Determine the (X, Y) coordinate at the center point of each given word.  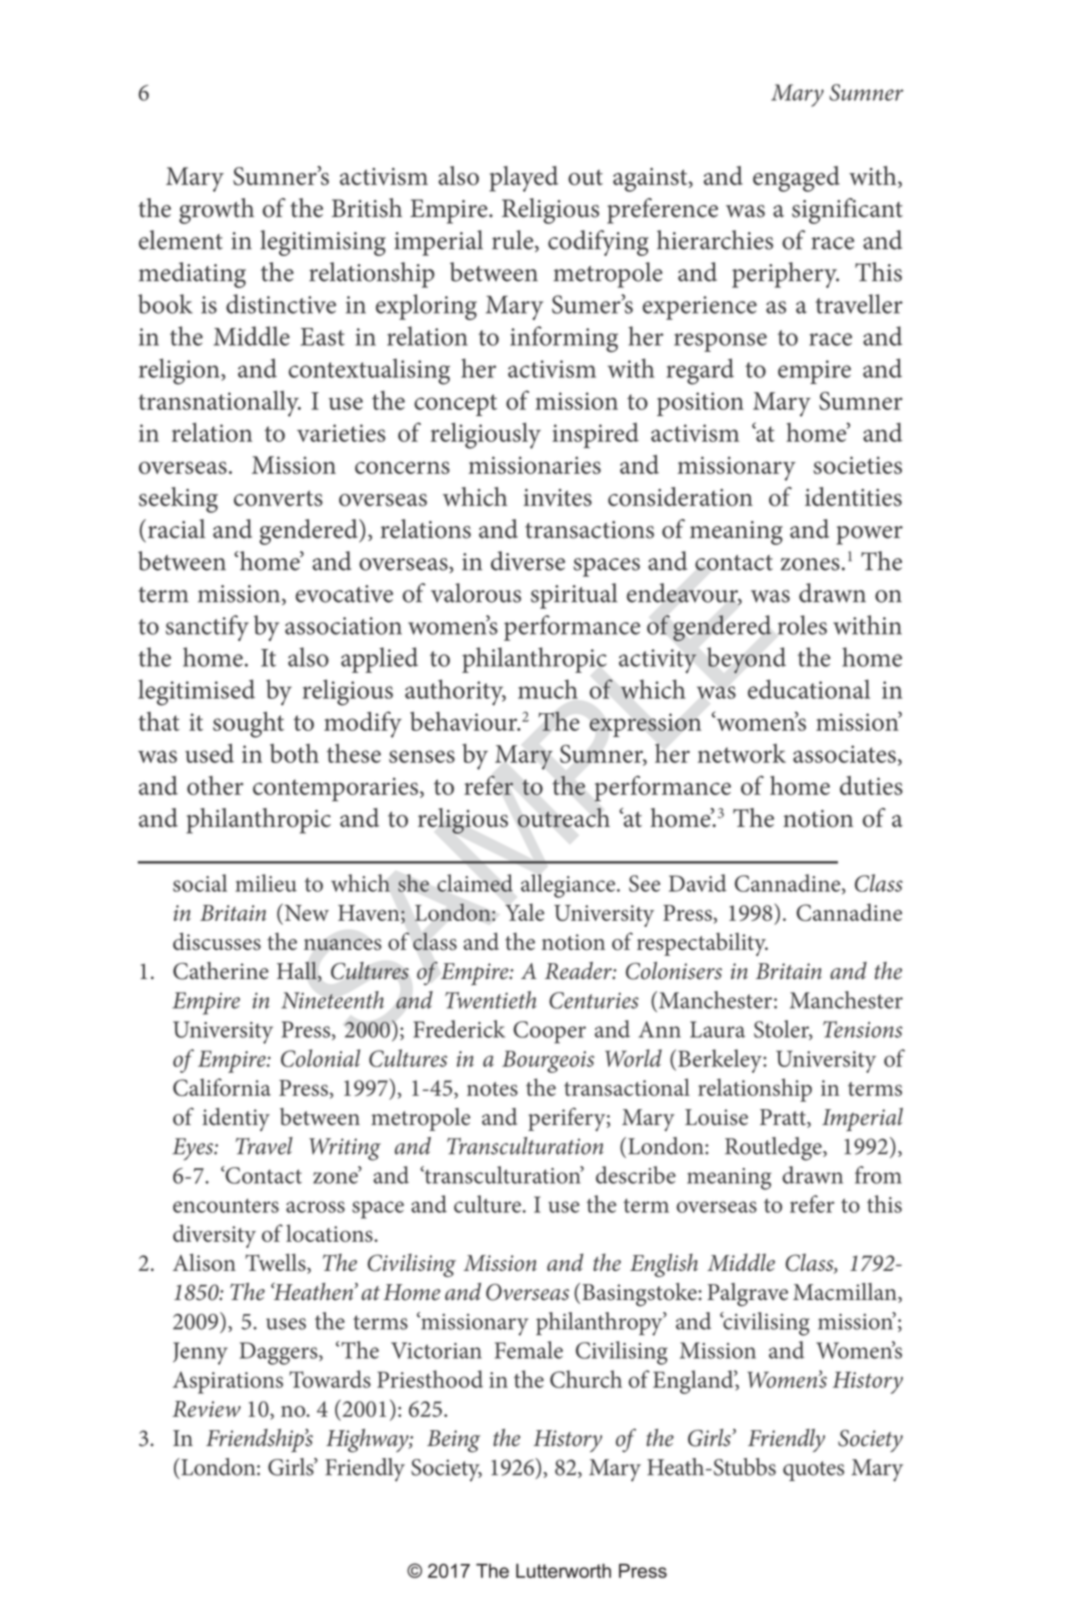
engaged (796, 179)
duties (871, 785)
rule (514, 241)
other (215, 785)
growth (216, 211)
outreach (563, 818)
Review (206, 1409)
